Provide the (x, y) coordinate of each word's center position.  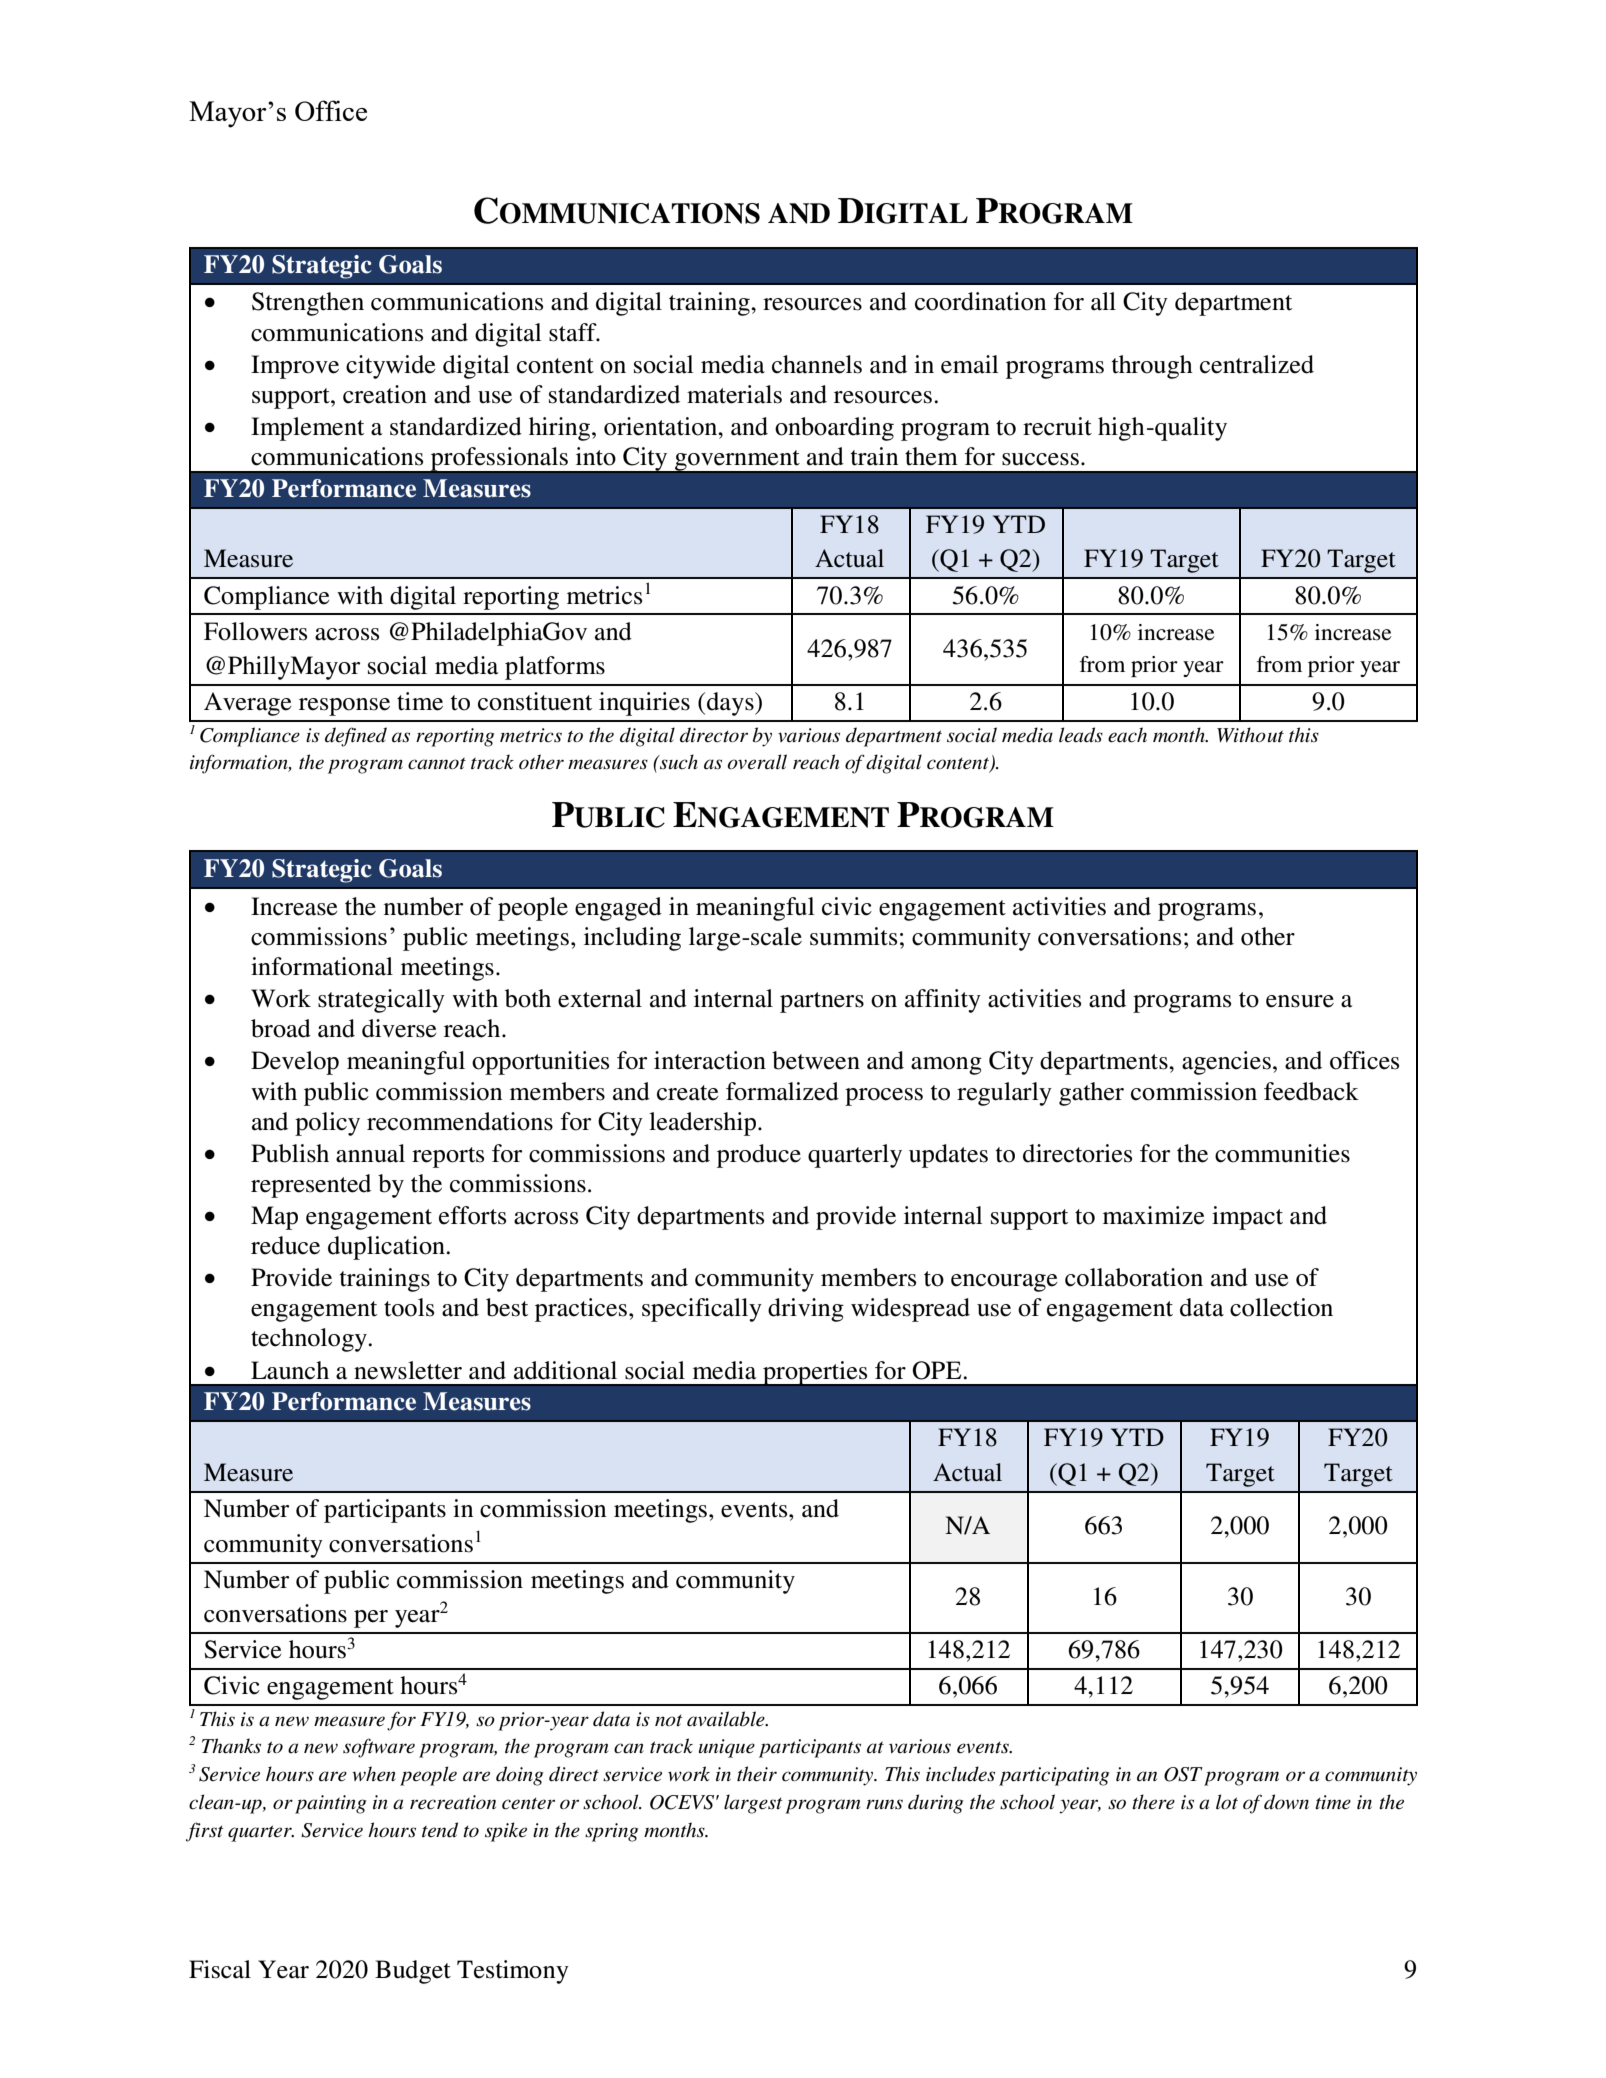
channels (817, 364)
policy (327, 1124)
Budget (413, 1972)
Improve (295, 367)
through (1152, 367)
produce (759, 1156)
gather (1091, 1094)
